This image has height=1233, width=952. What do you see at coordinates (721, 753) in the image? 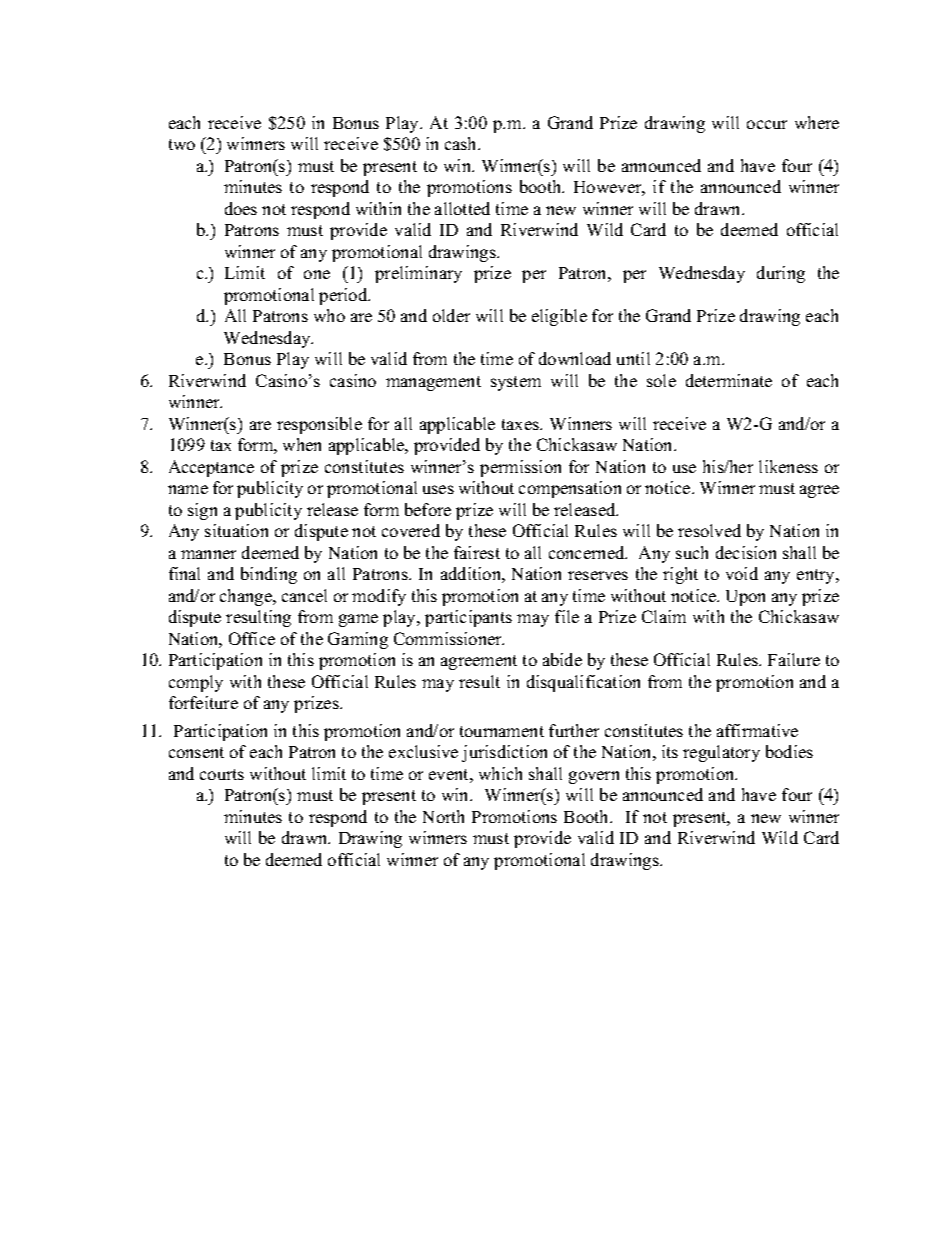
I see `regulatory` at bounding box center [721, 753].
